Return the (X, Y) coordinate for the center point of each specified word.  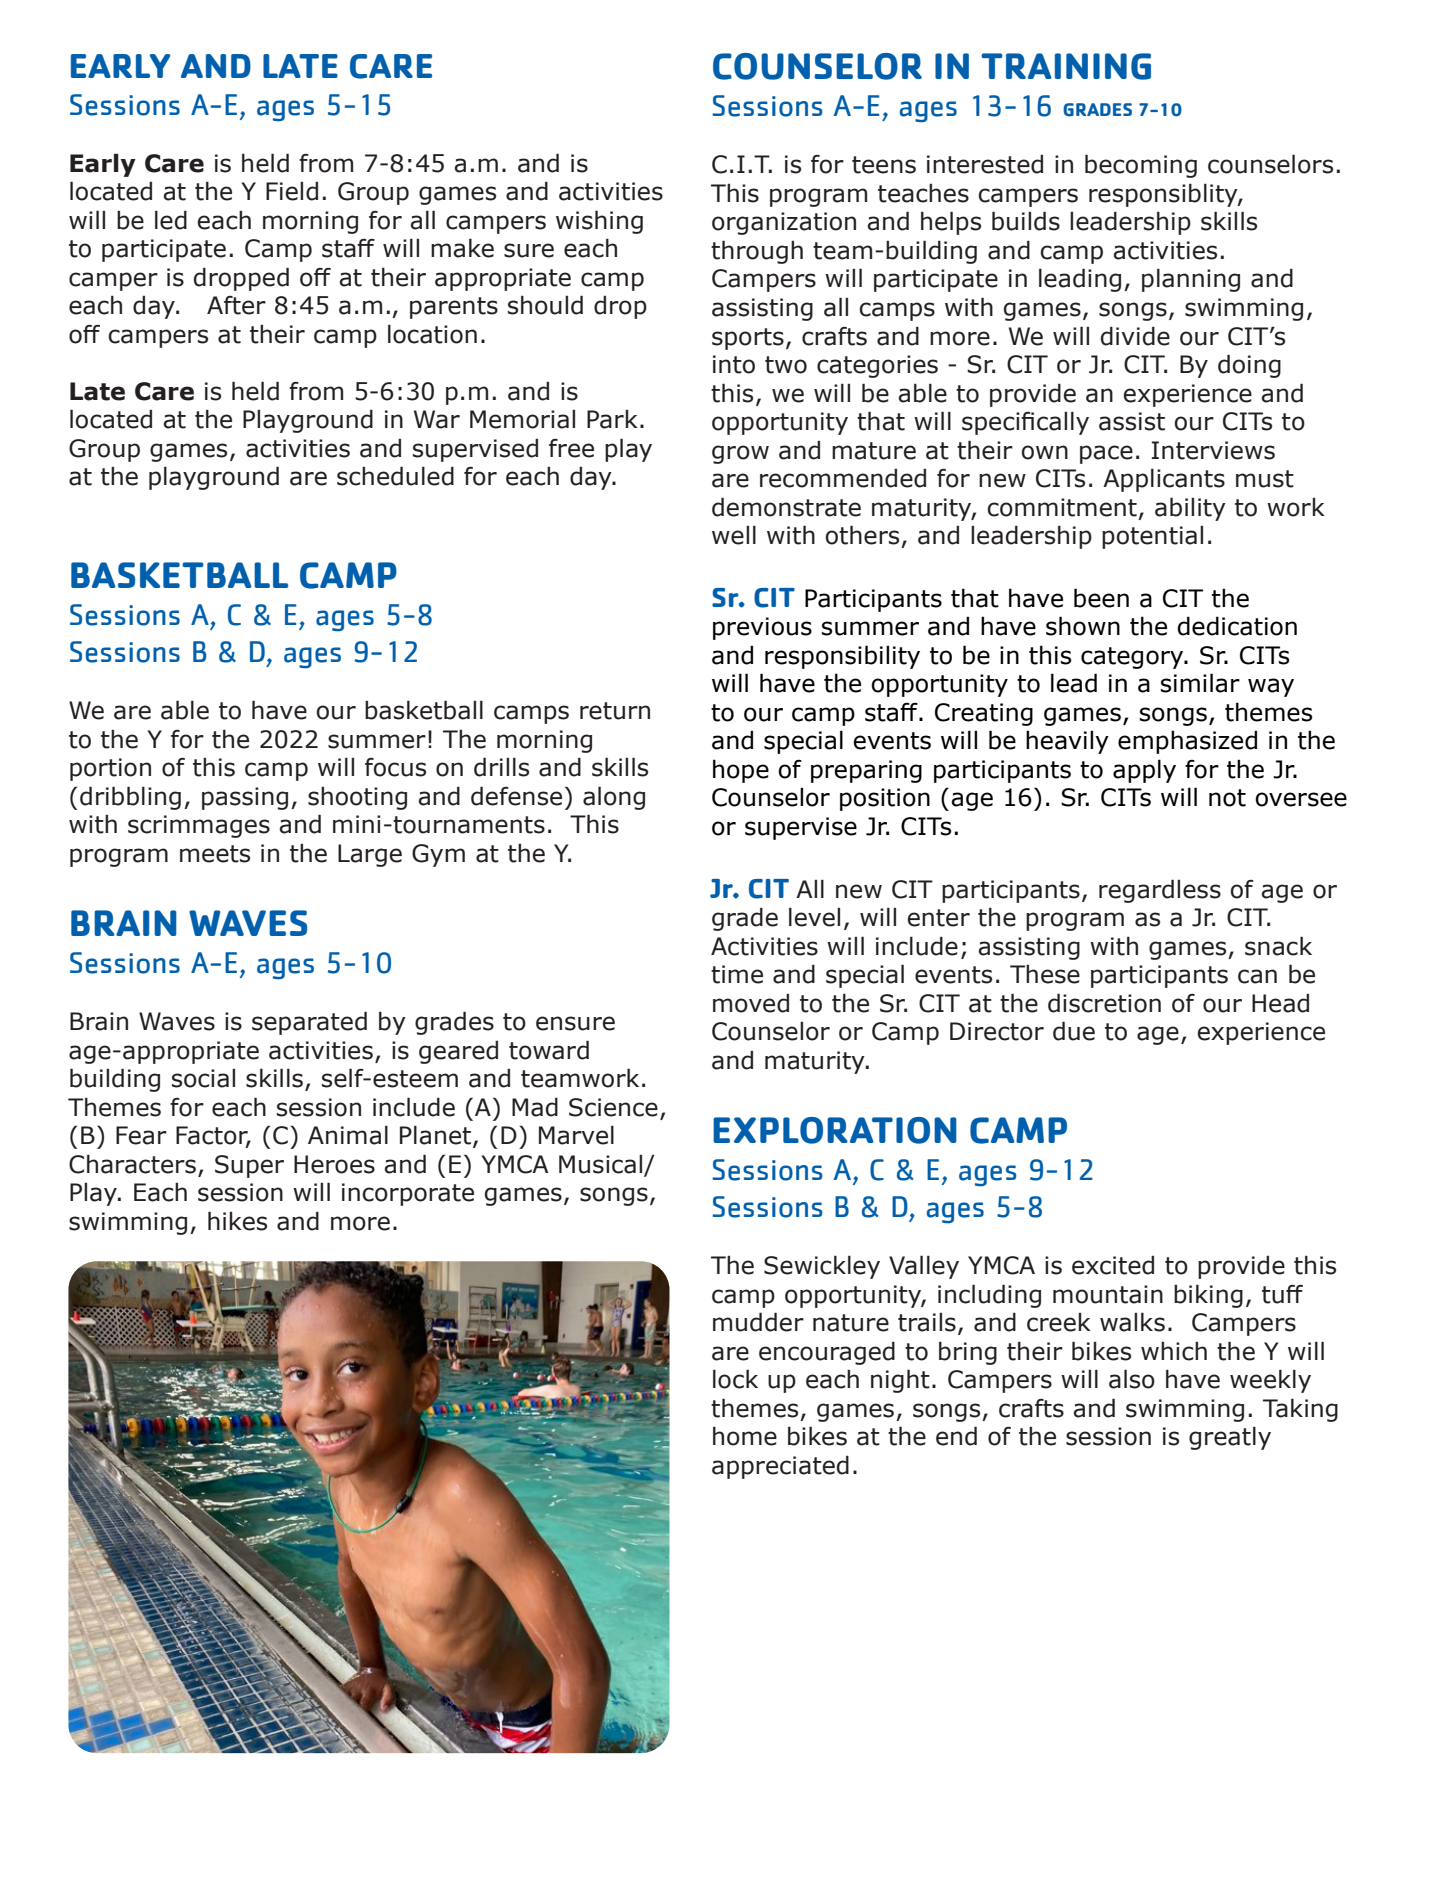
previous (762, 628)
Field (292, 191)
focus (395, 767)
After (236, 305)
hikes (237, 1221)
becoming (1141, 166)
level (814, 917)
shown (1083, 626)
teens (884, 165)
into (734, 364)
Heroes (334, 1164)
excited (1113, 1265)
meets (215, 854)
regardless (1160, 891)
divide (1135, 336)
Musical (602, 1165)
